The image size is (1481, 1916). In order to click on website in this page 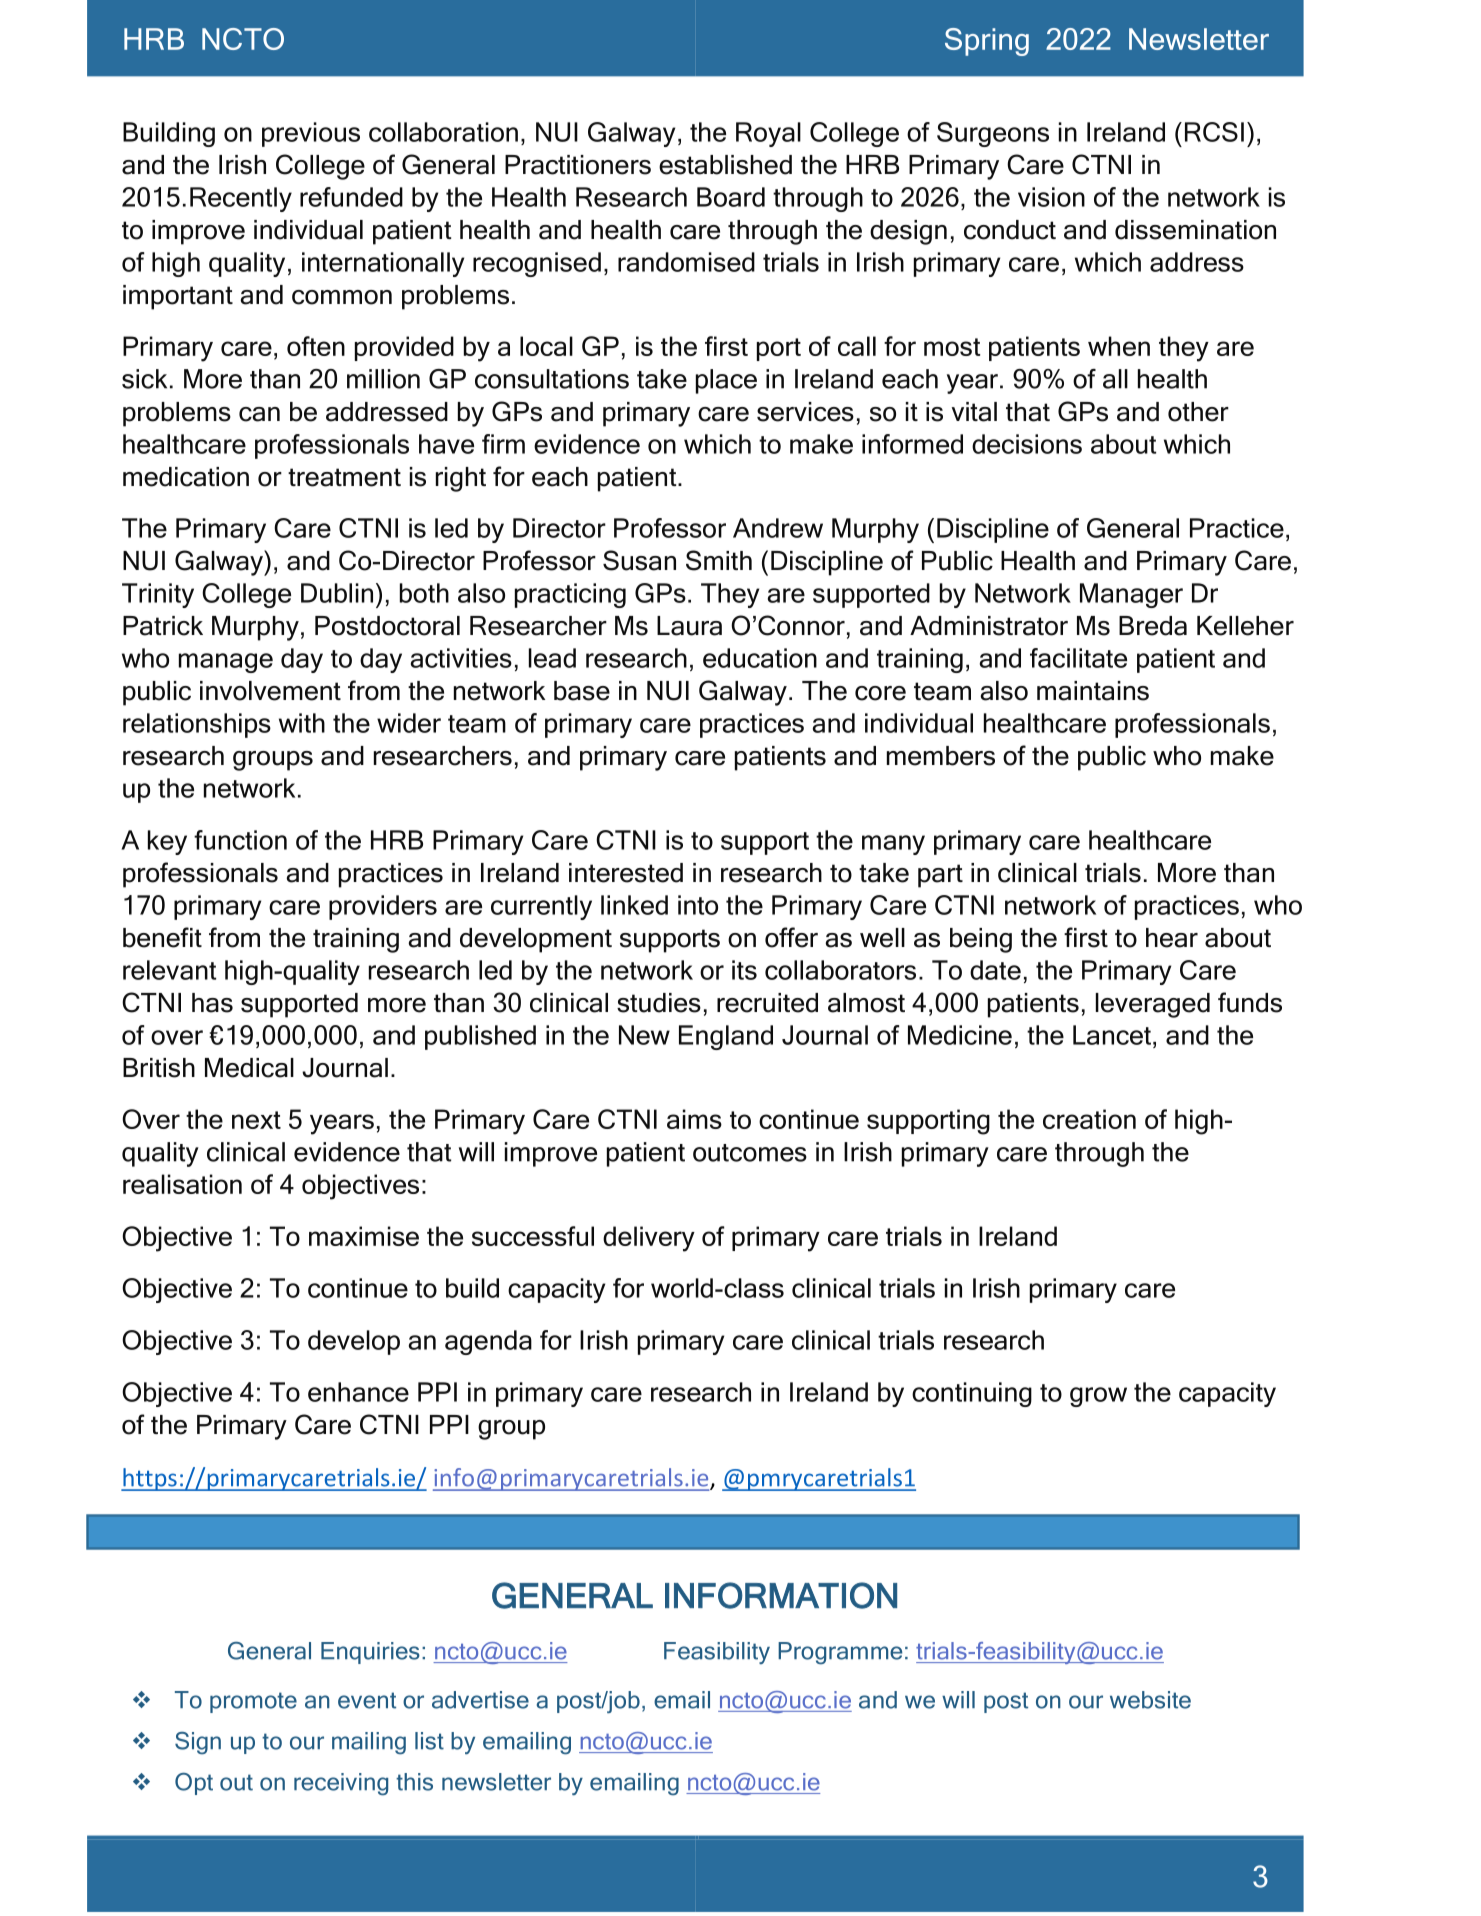, I will do `click(1150, 1700)`.
